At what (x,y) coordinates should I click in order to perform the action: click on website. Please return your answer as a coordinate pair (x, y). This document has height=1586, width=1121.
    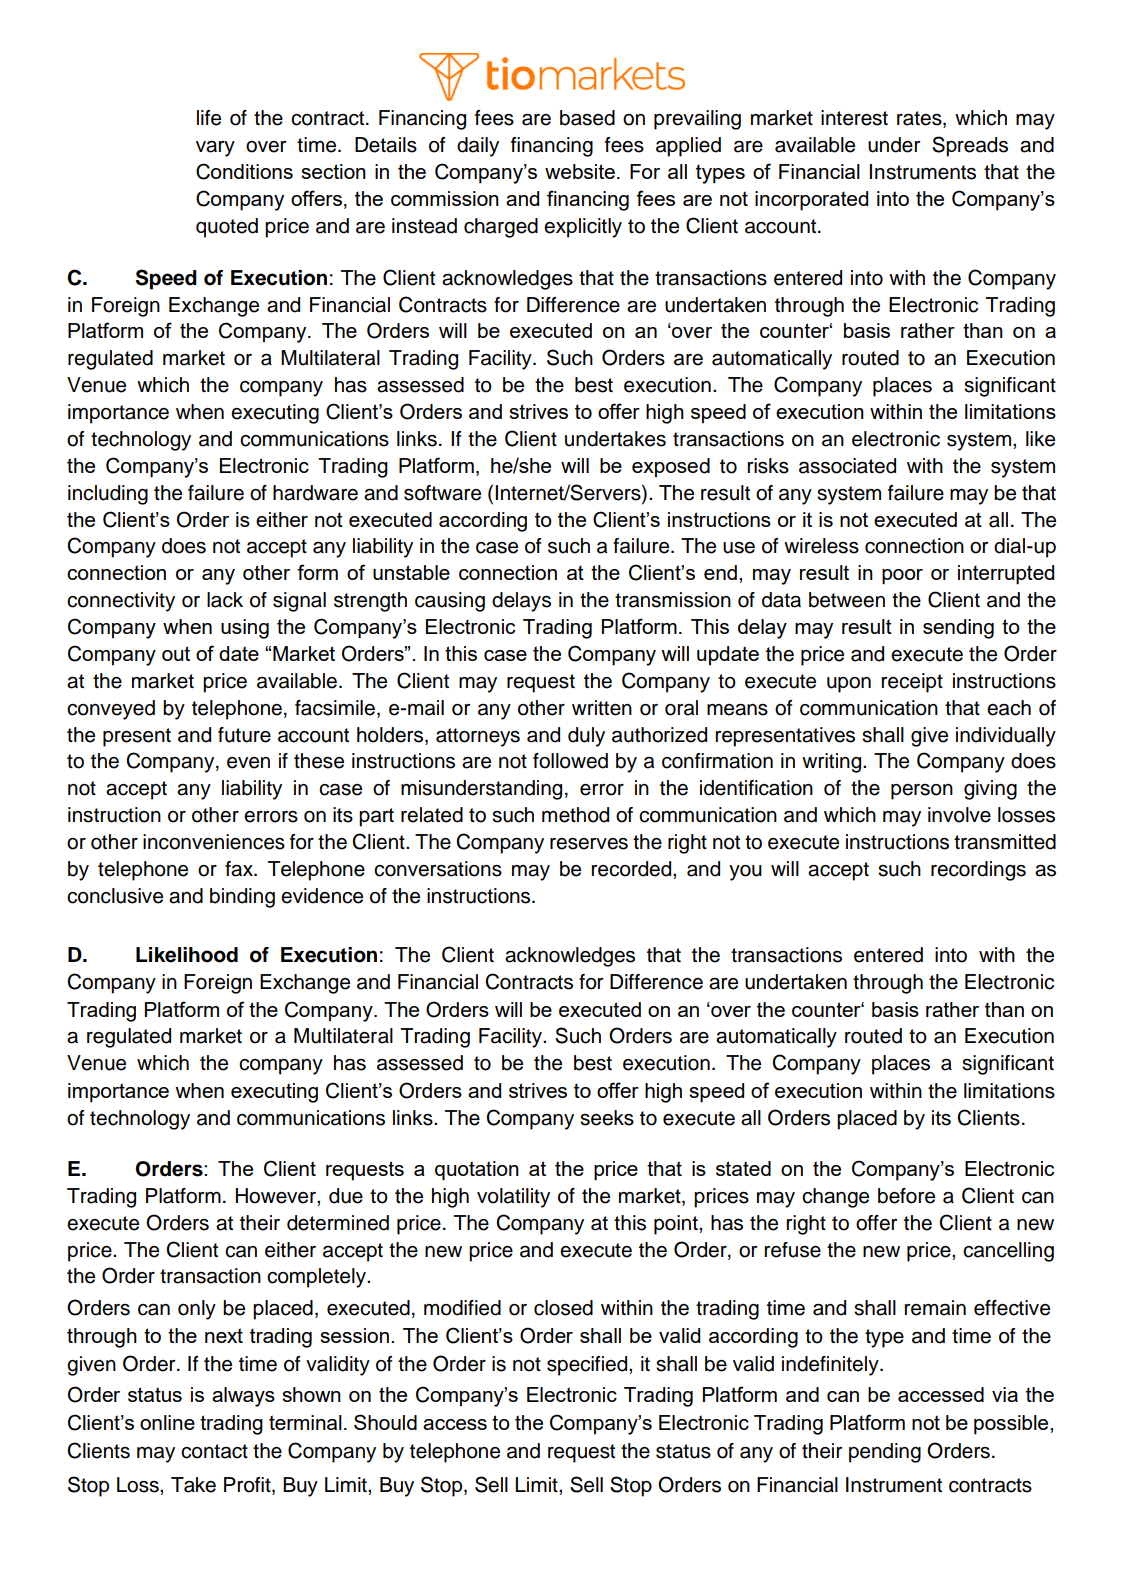
    Looking at the image, I should click on (580, 171).
